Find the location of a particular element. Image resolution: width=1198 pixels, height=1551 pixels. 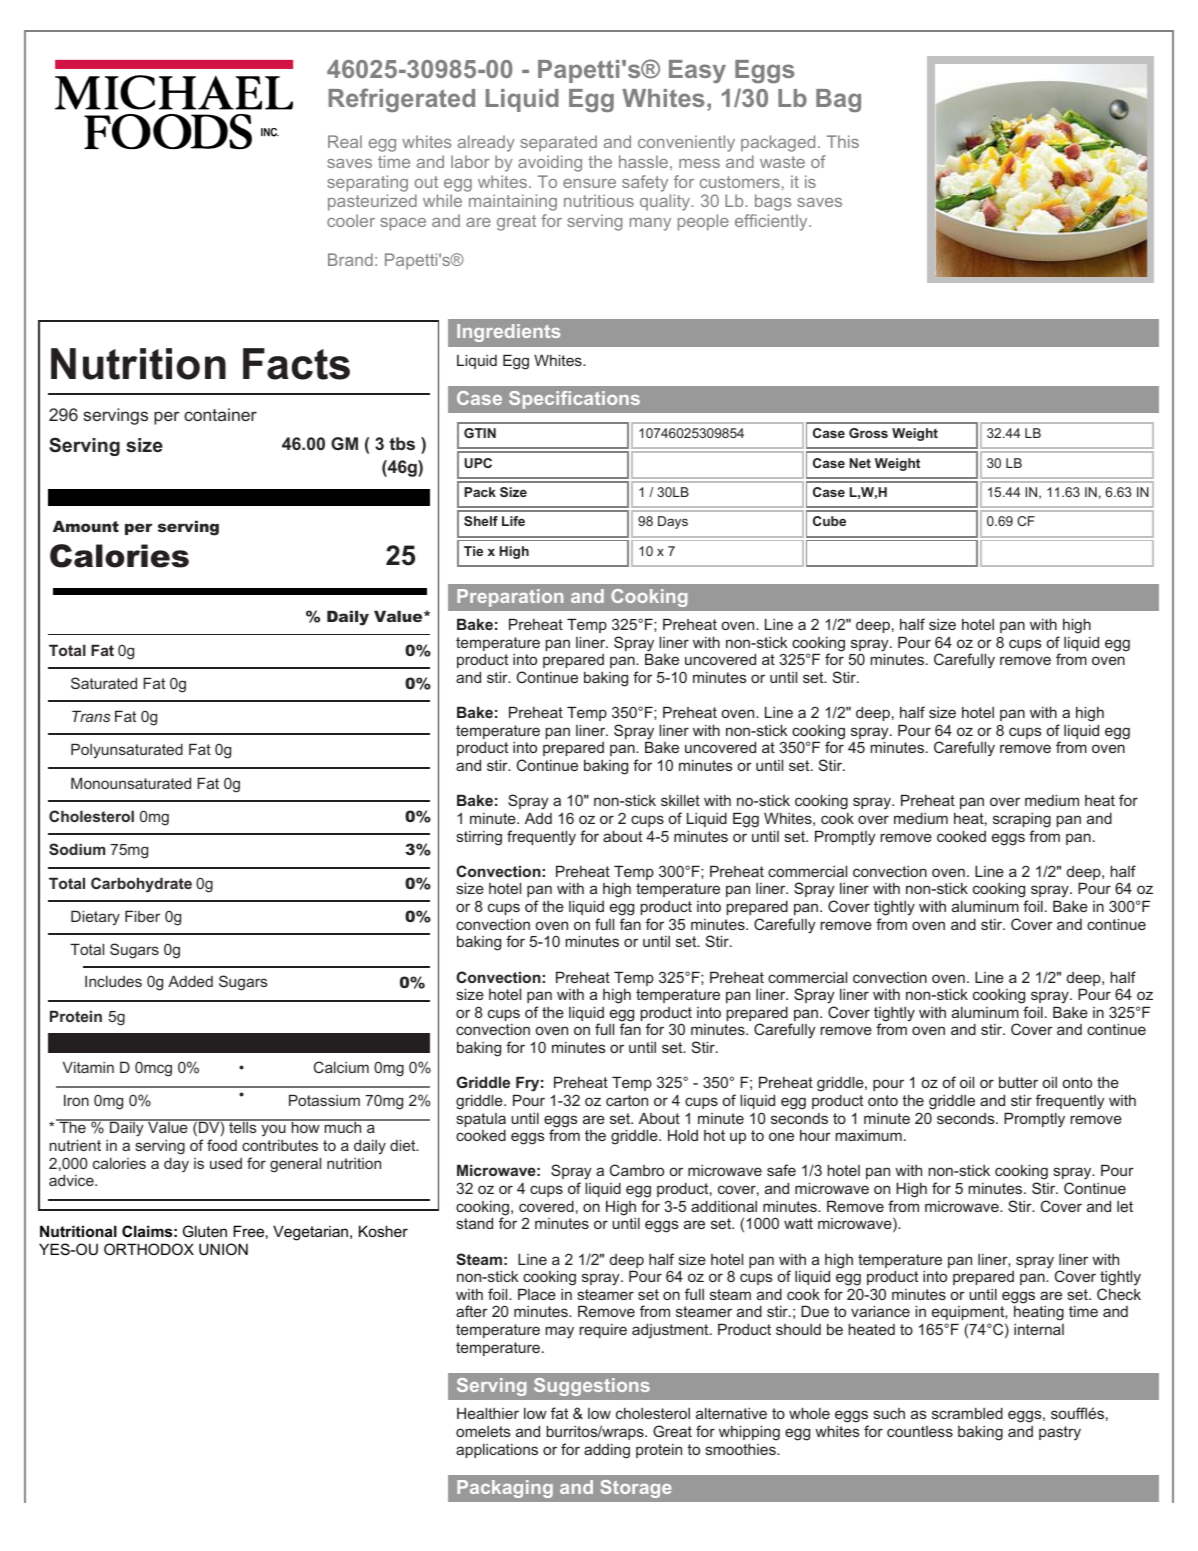

adding is located at coordinates (607, 1451).
